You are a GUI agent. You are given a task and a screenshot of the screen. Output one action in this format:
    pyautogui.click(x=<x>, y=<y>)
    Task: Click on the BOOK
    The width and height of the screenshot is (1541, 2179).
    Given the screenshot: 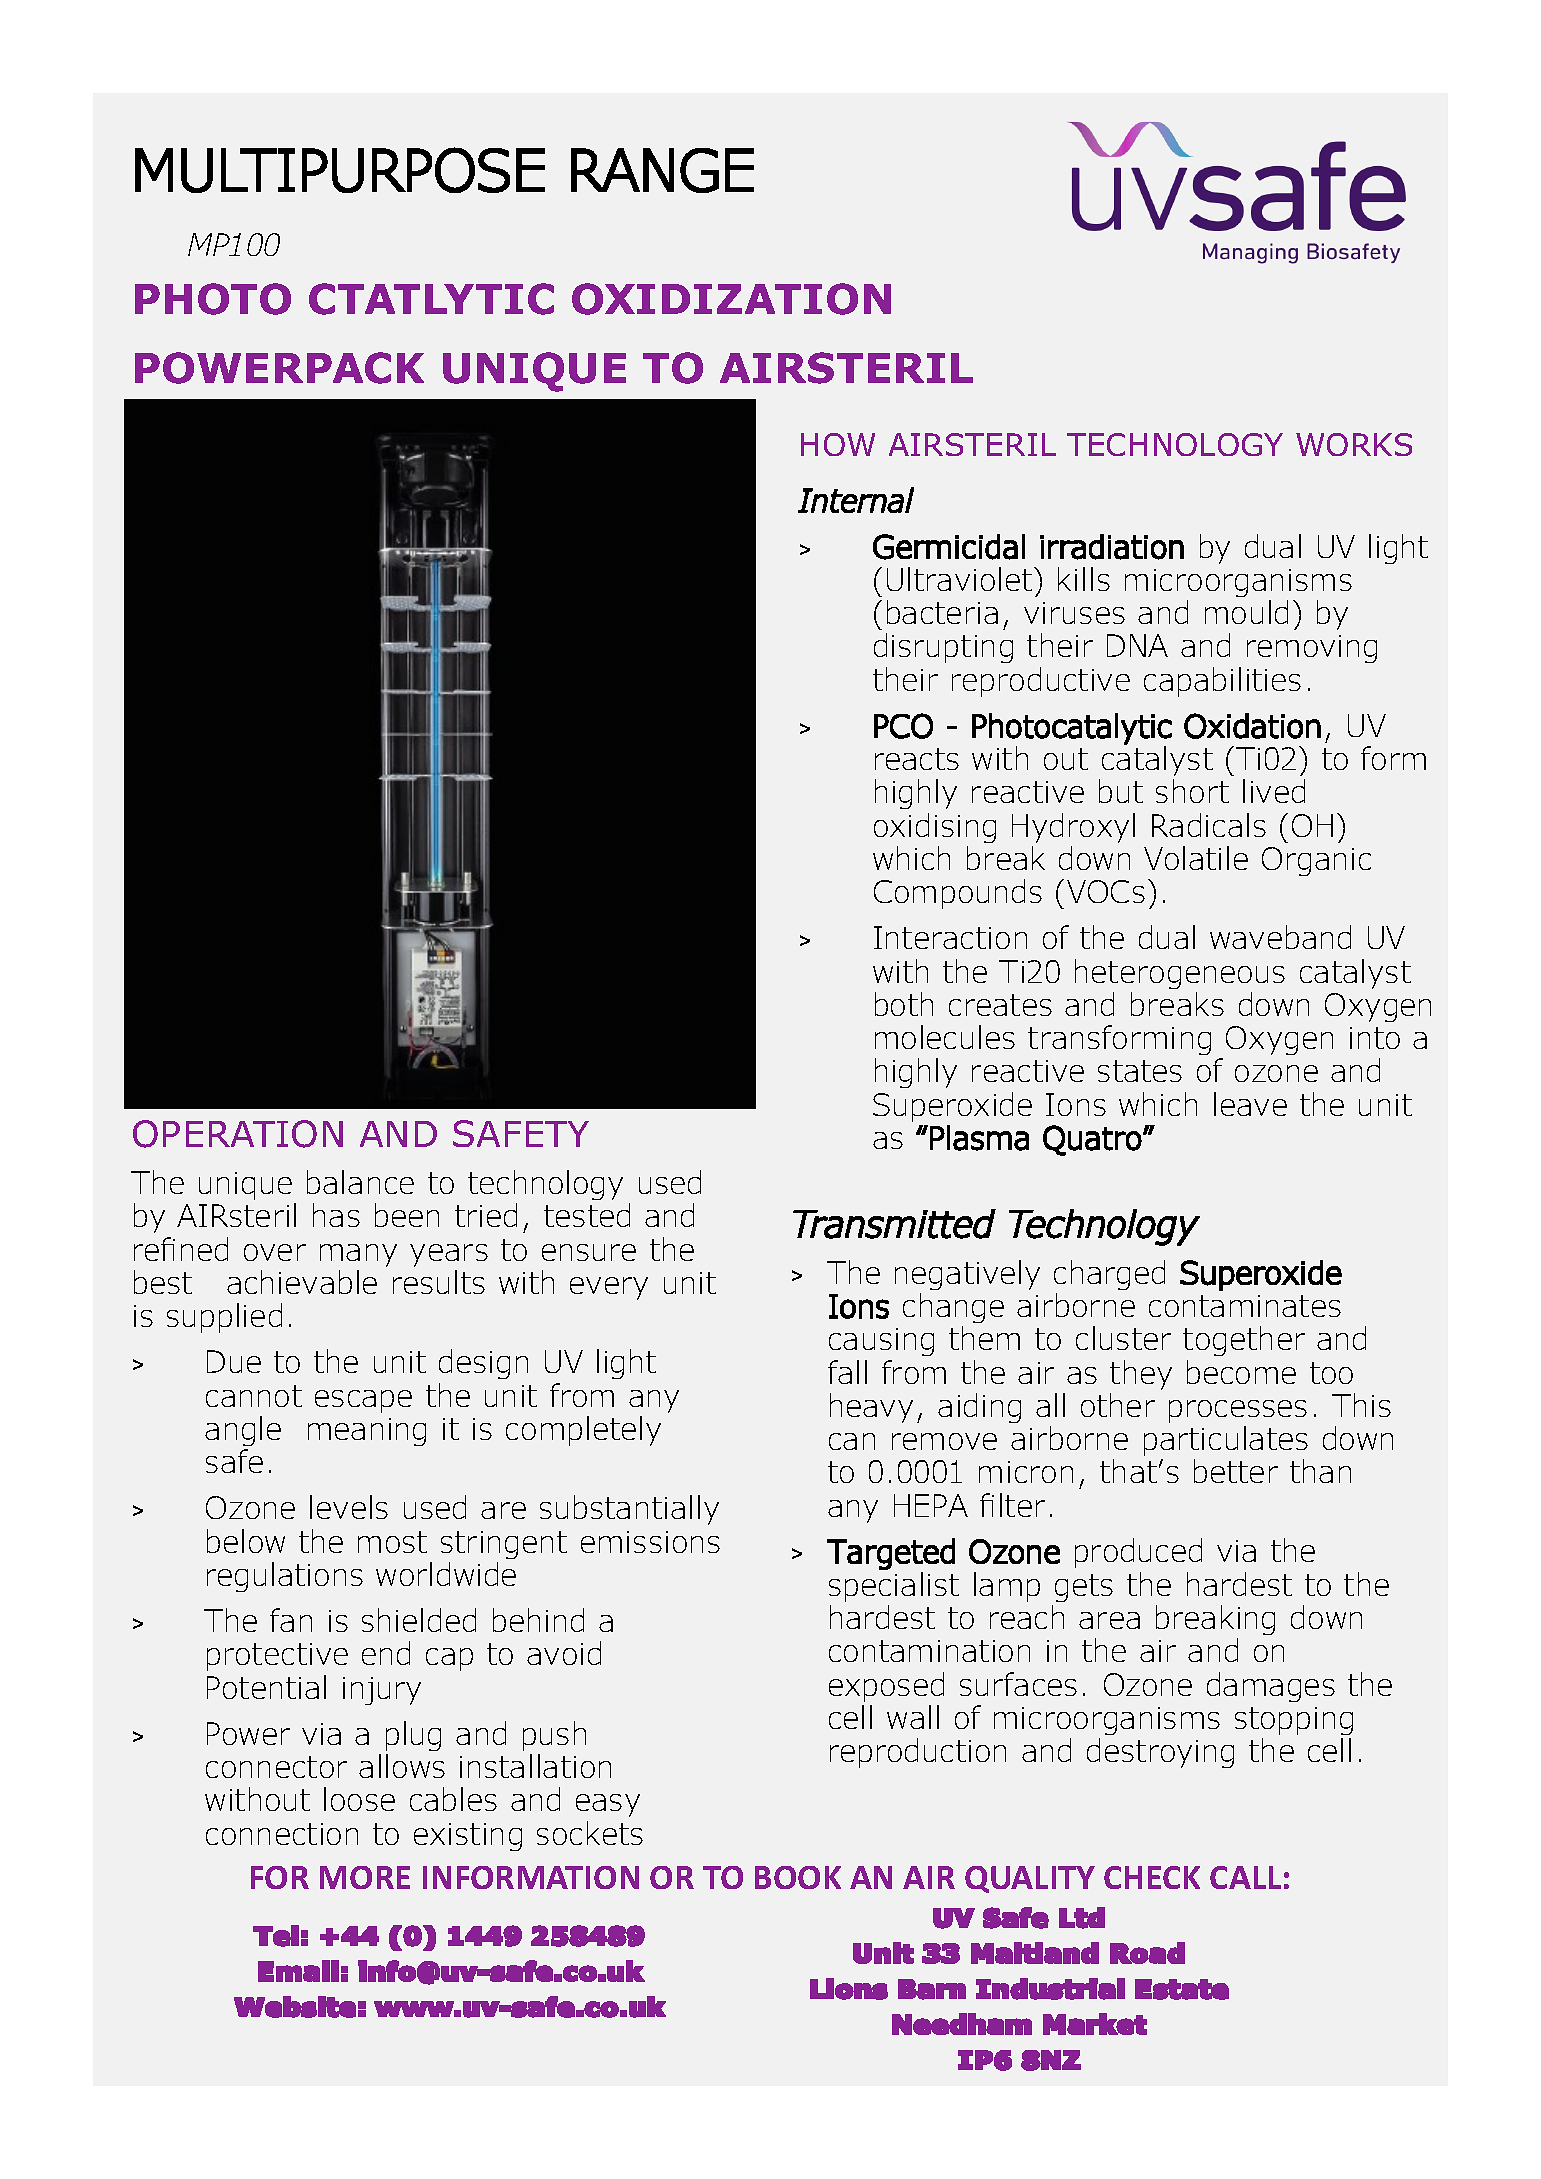 What is the action you would take?
    pyautogui.click(x=798, y=1877)
